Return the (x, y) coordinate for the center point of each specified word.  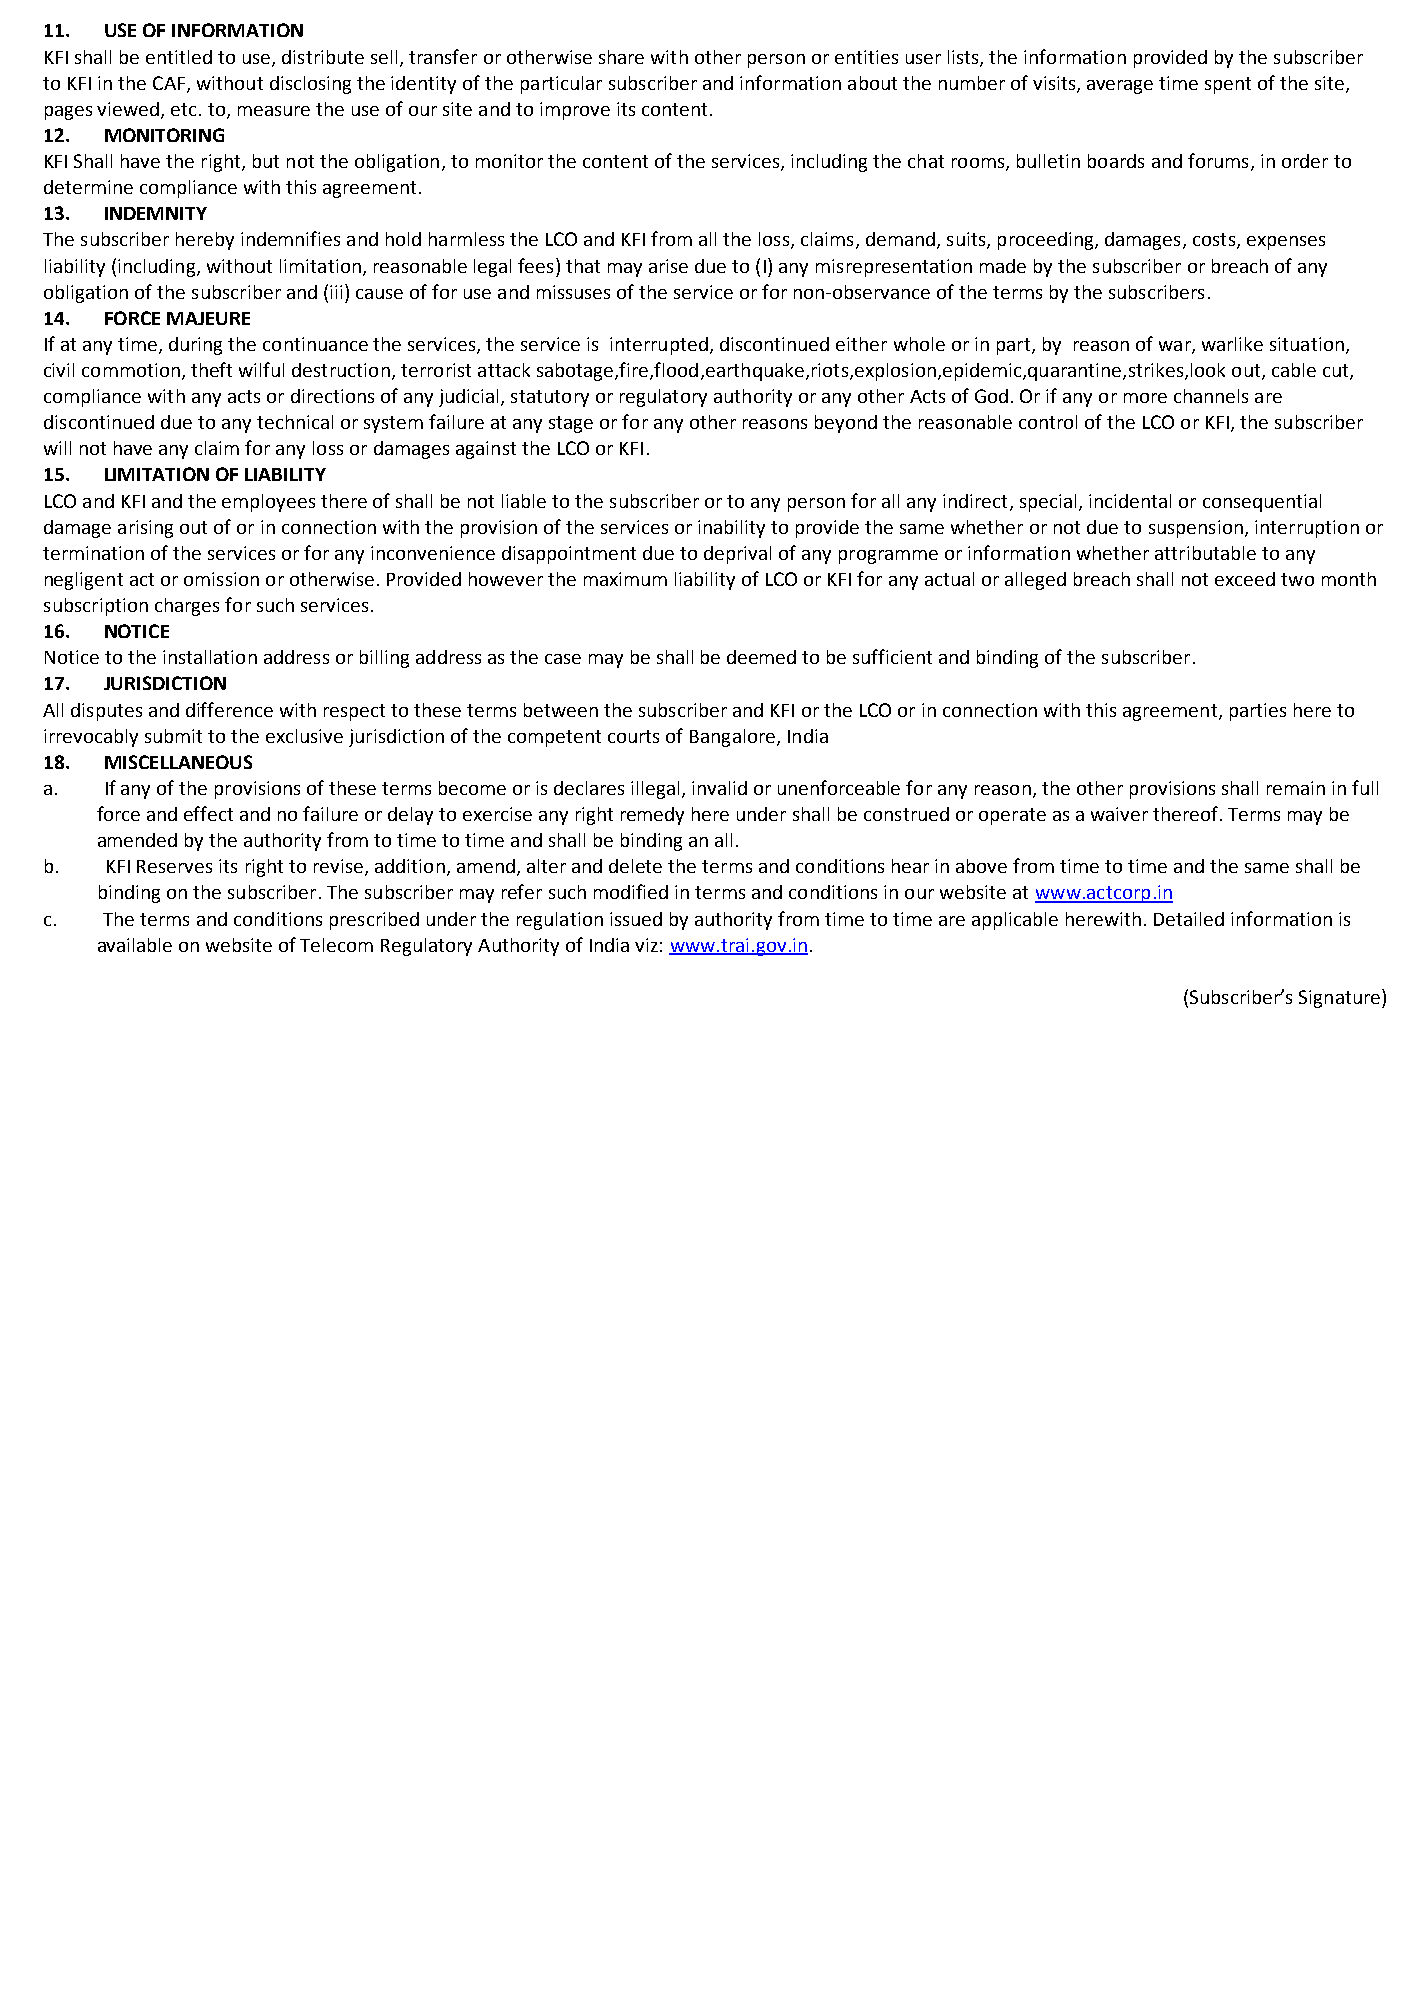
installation (210, 657)
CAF (169, 83)
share (621, 57)
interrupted (659, 346)
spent (1228, 85)
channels (1211, 396)
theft (211, 369)
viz (646, 945)
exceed (1245, 579)
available (135, 945)
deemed (761, 657)
